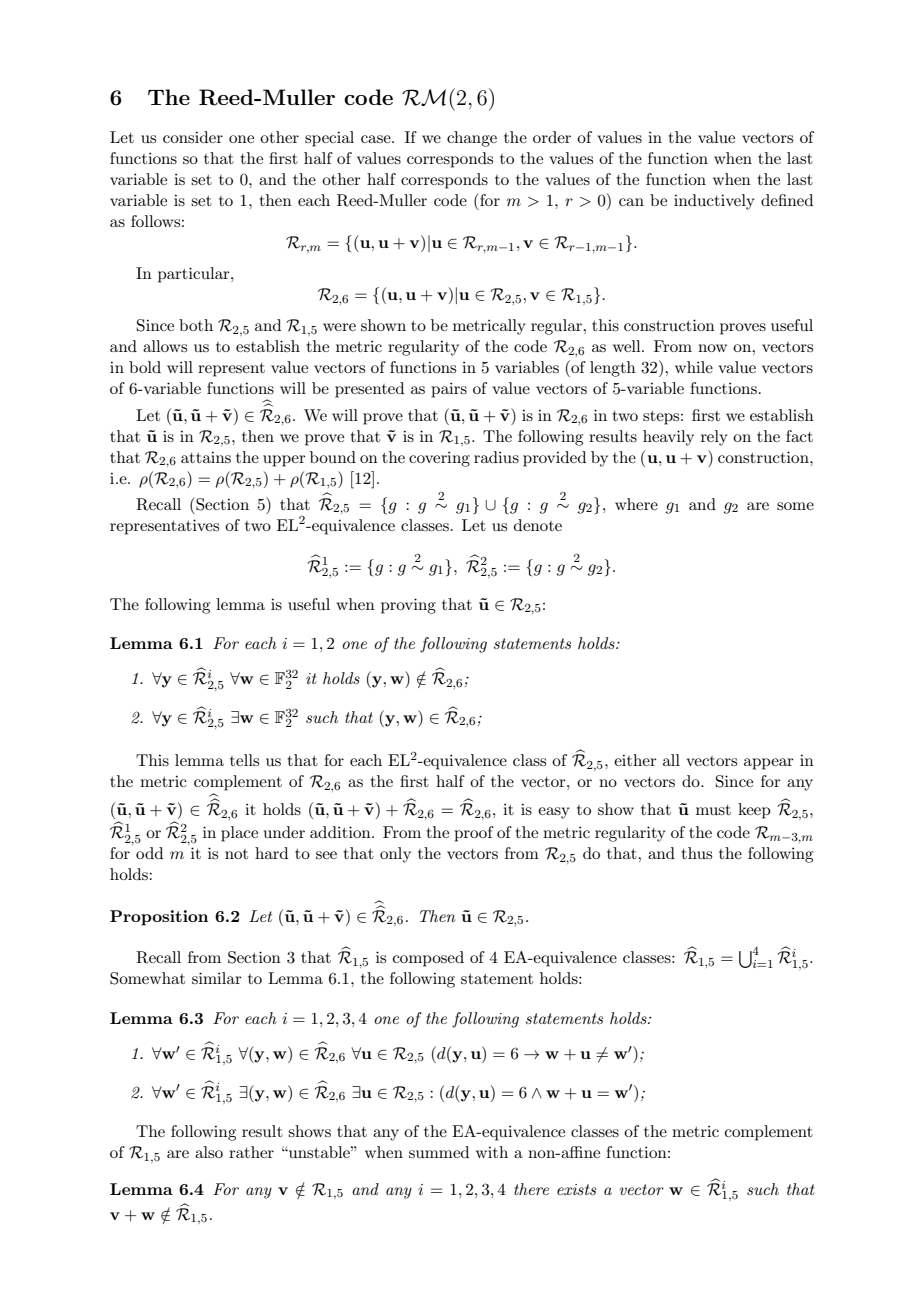 This page has height=1308, width=924. I want to click on Proposition, so click(159, 918).
